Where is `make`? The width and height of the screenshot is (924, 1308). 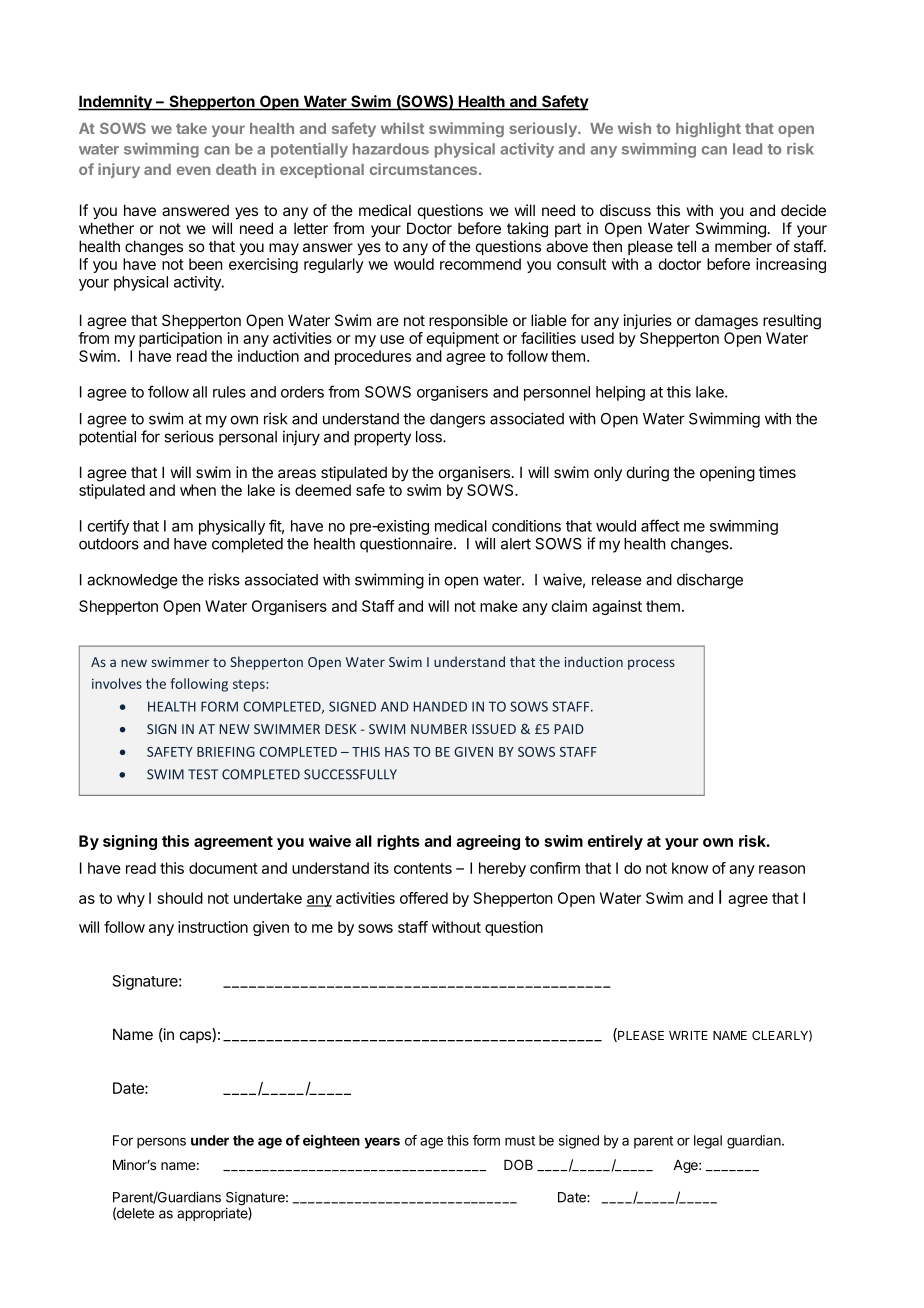
make is located at coordinates (499, 606).
